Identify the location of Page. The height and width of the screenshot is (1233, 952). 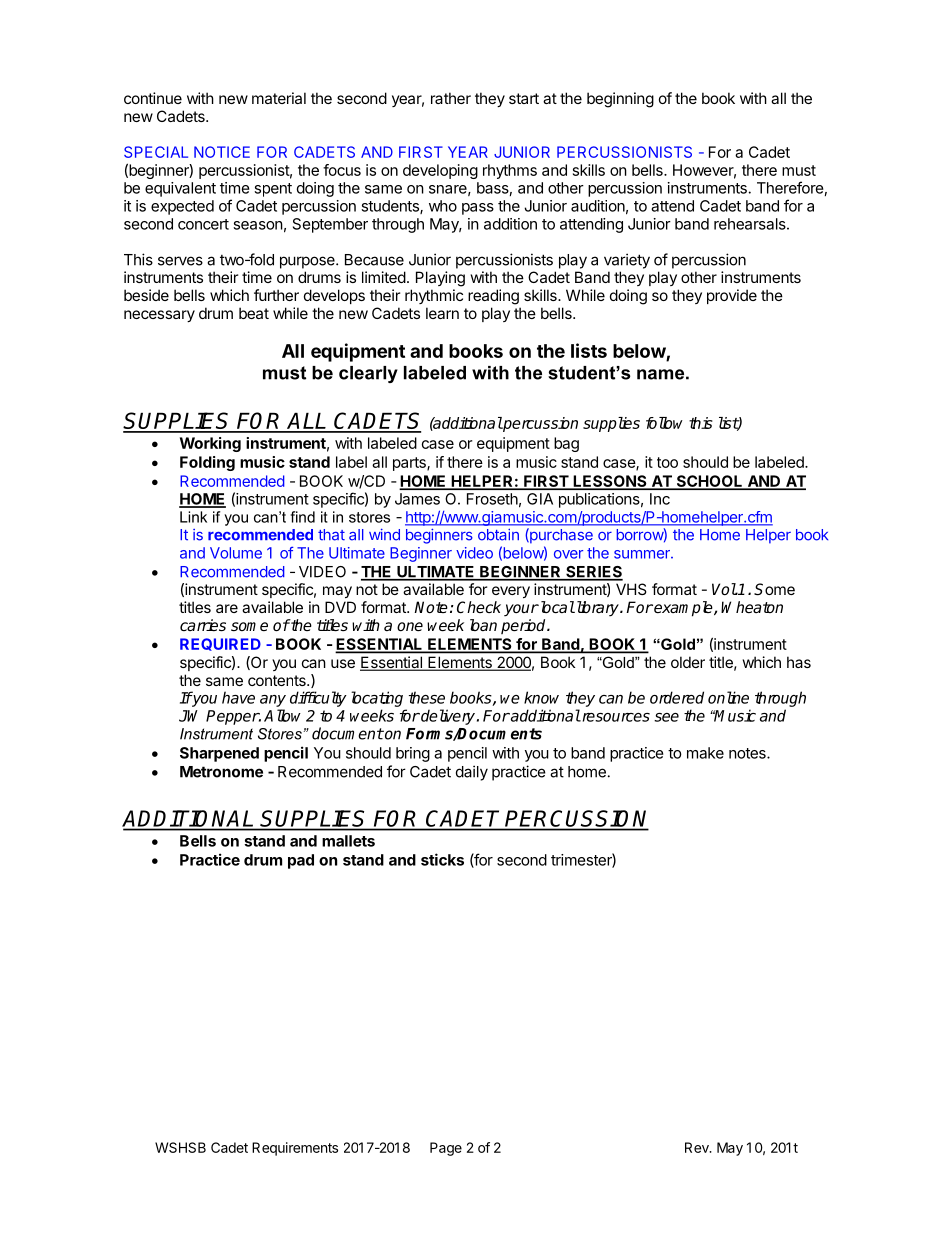
(446, 1149).
